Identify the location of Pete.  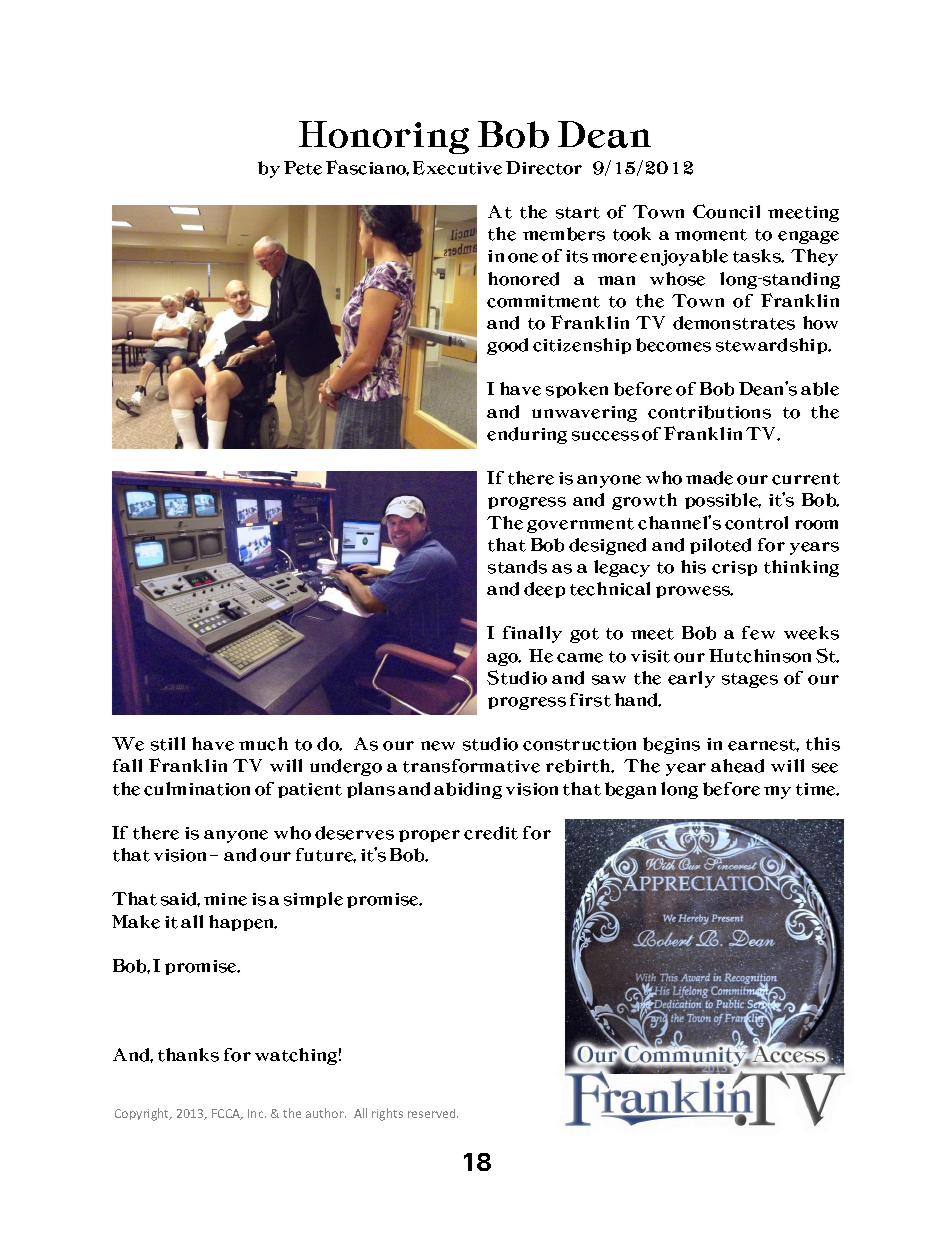
(303, 168).
